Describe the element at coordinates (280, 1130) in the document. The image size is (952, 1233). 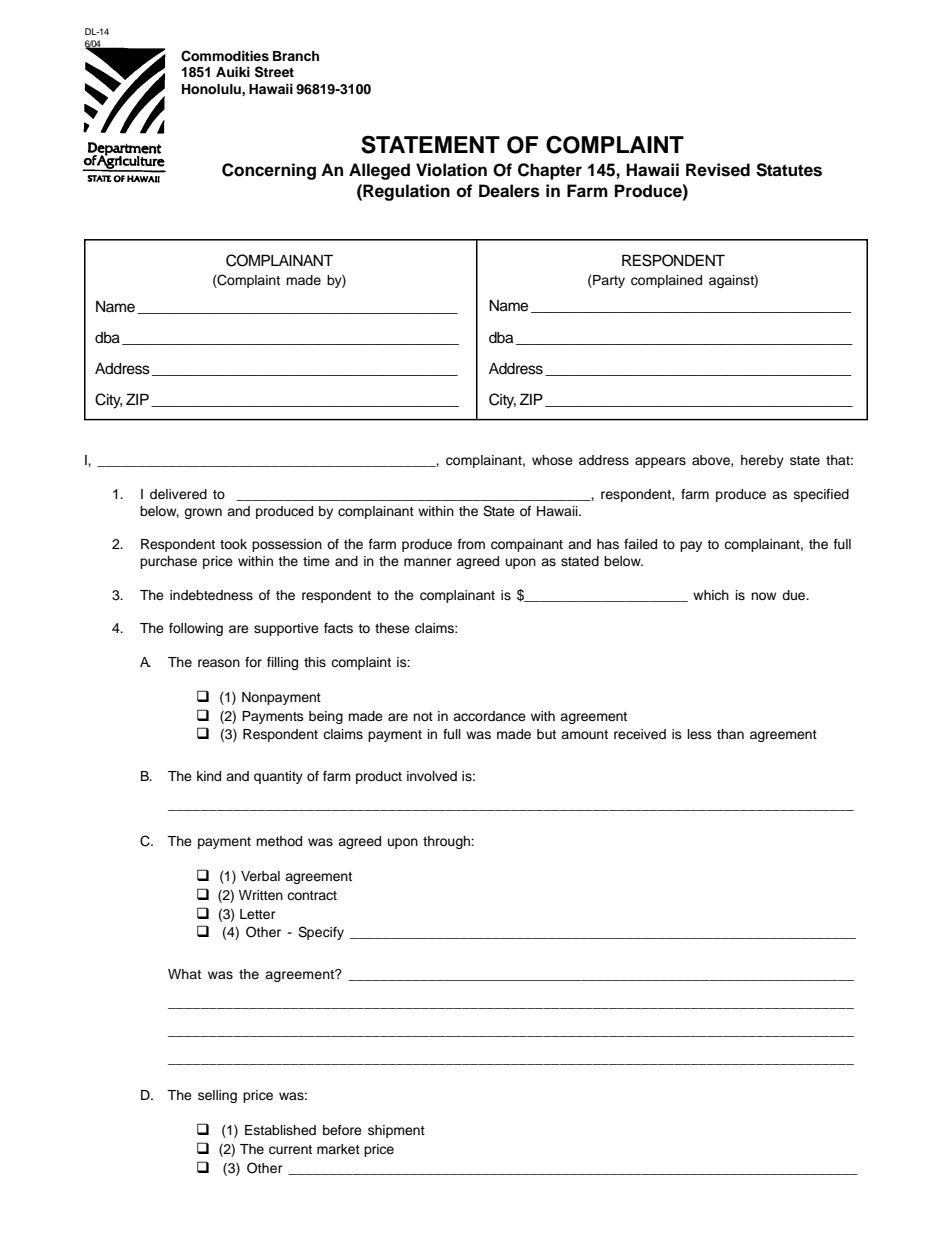
I see `Established` at that location.
